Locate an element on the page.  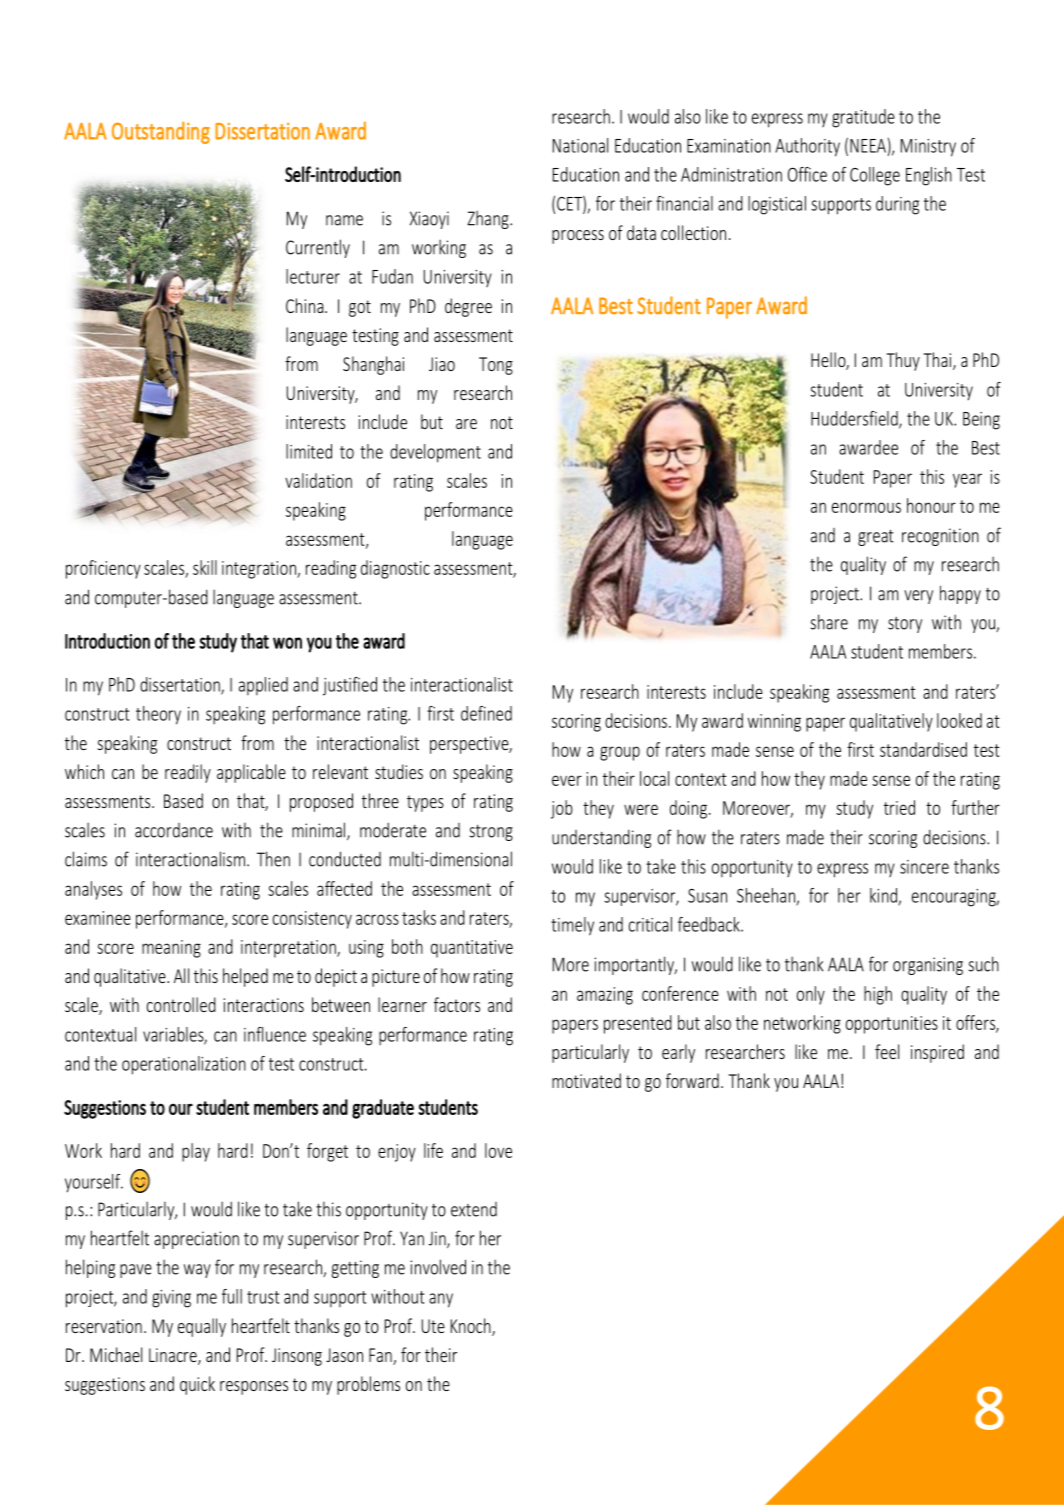
feel is located at coordinates (887, 1051).
